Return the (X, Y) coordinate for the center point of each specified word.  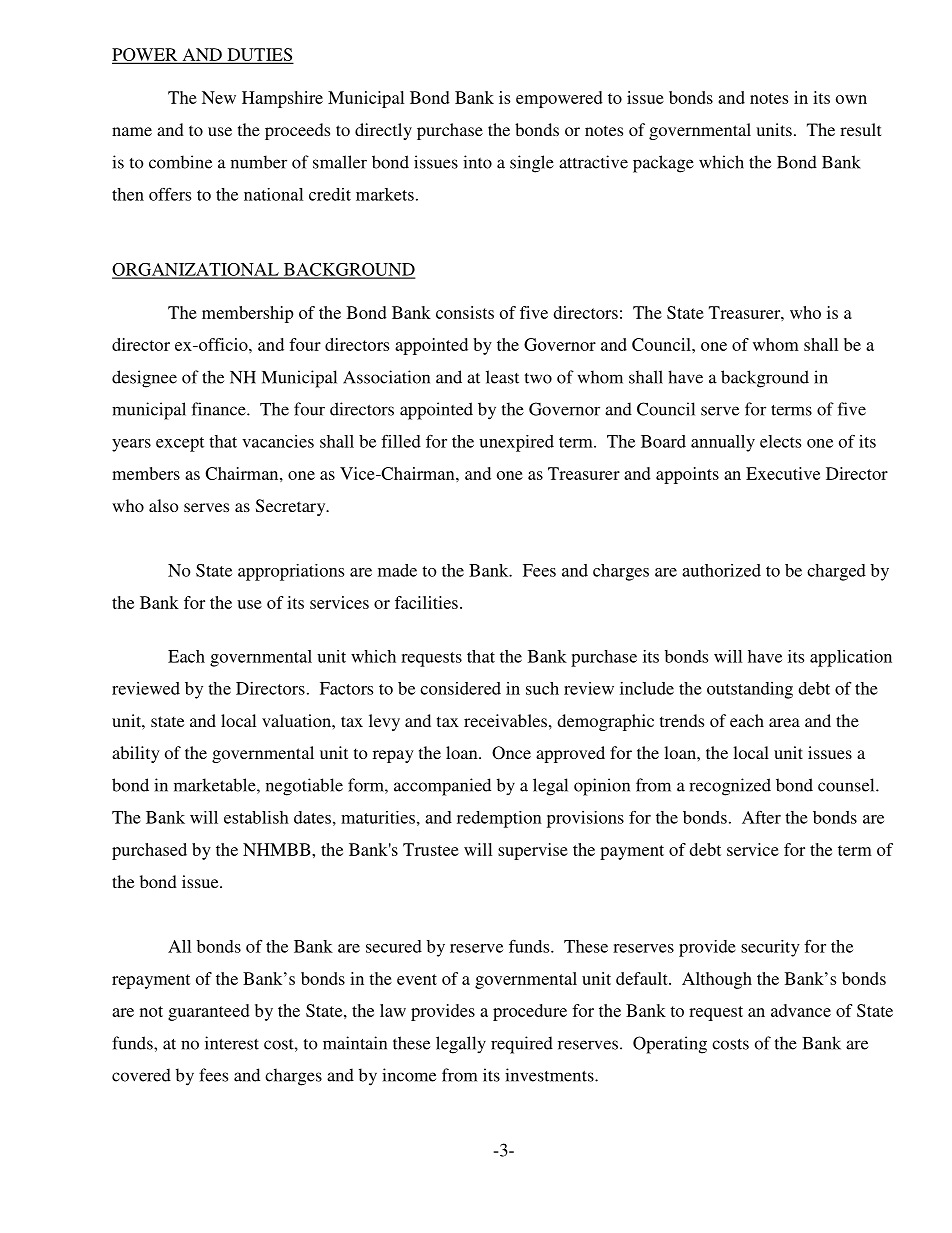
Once (511, 753)
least (502, 377)
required (522, 1045)
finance (220, 409)
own (851, 99)
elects (780, 441)
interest (232, 1043)
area (784, 722)
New (219, 97)
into (477, 162)
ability (136, 754)
